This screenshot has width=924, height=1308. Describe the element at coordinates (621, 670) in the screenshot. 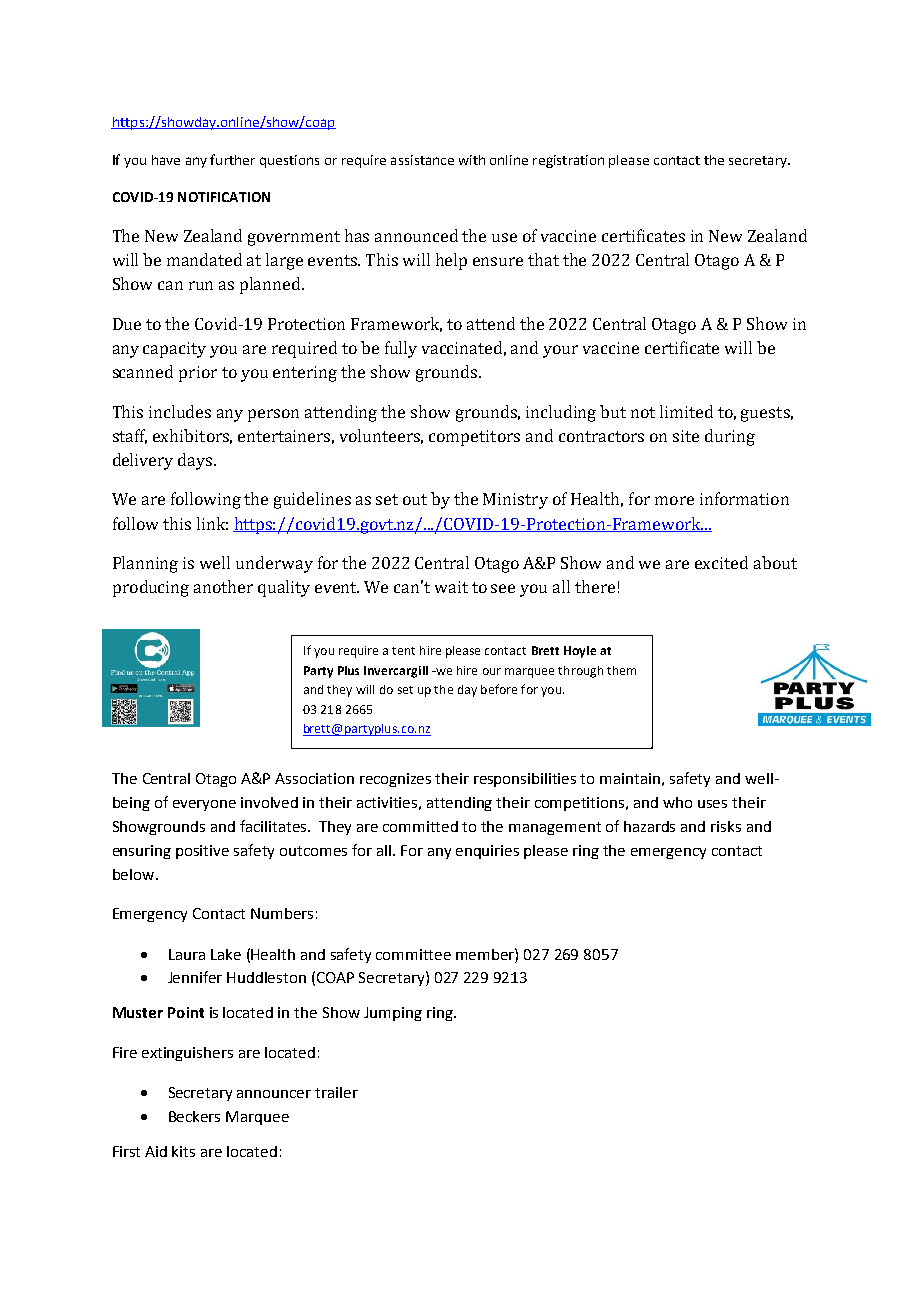

I see `them` at that location.
